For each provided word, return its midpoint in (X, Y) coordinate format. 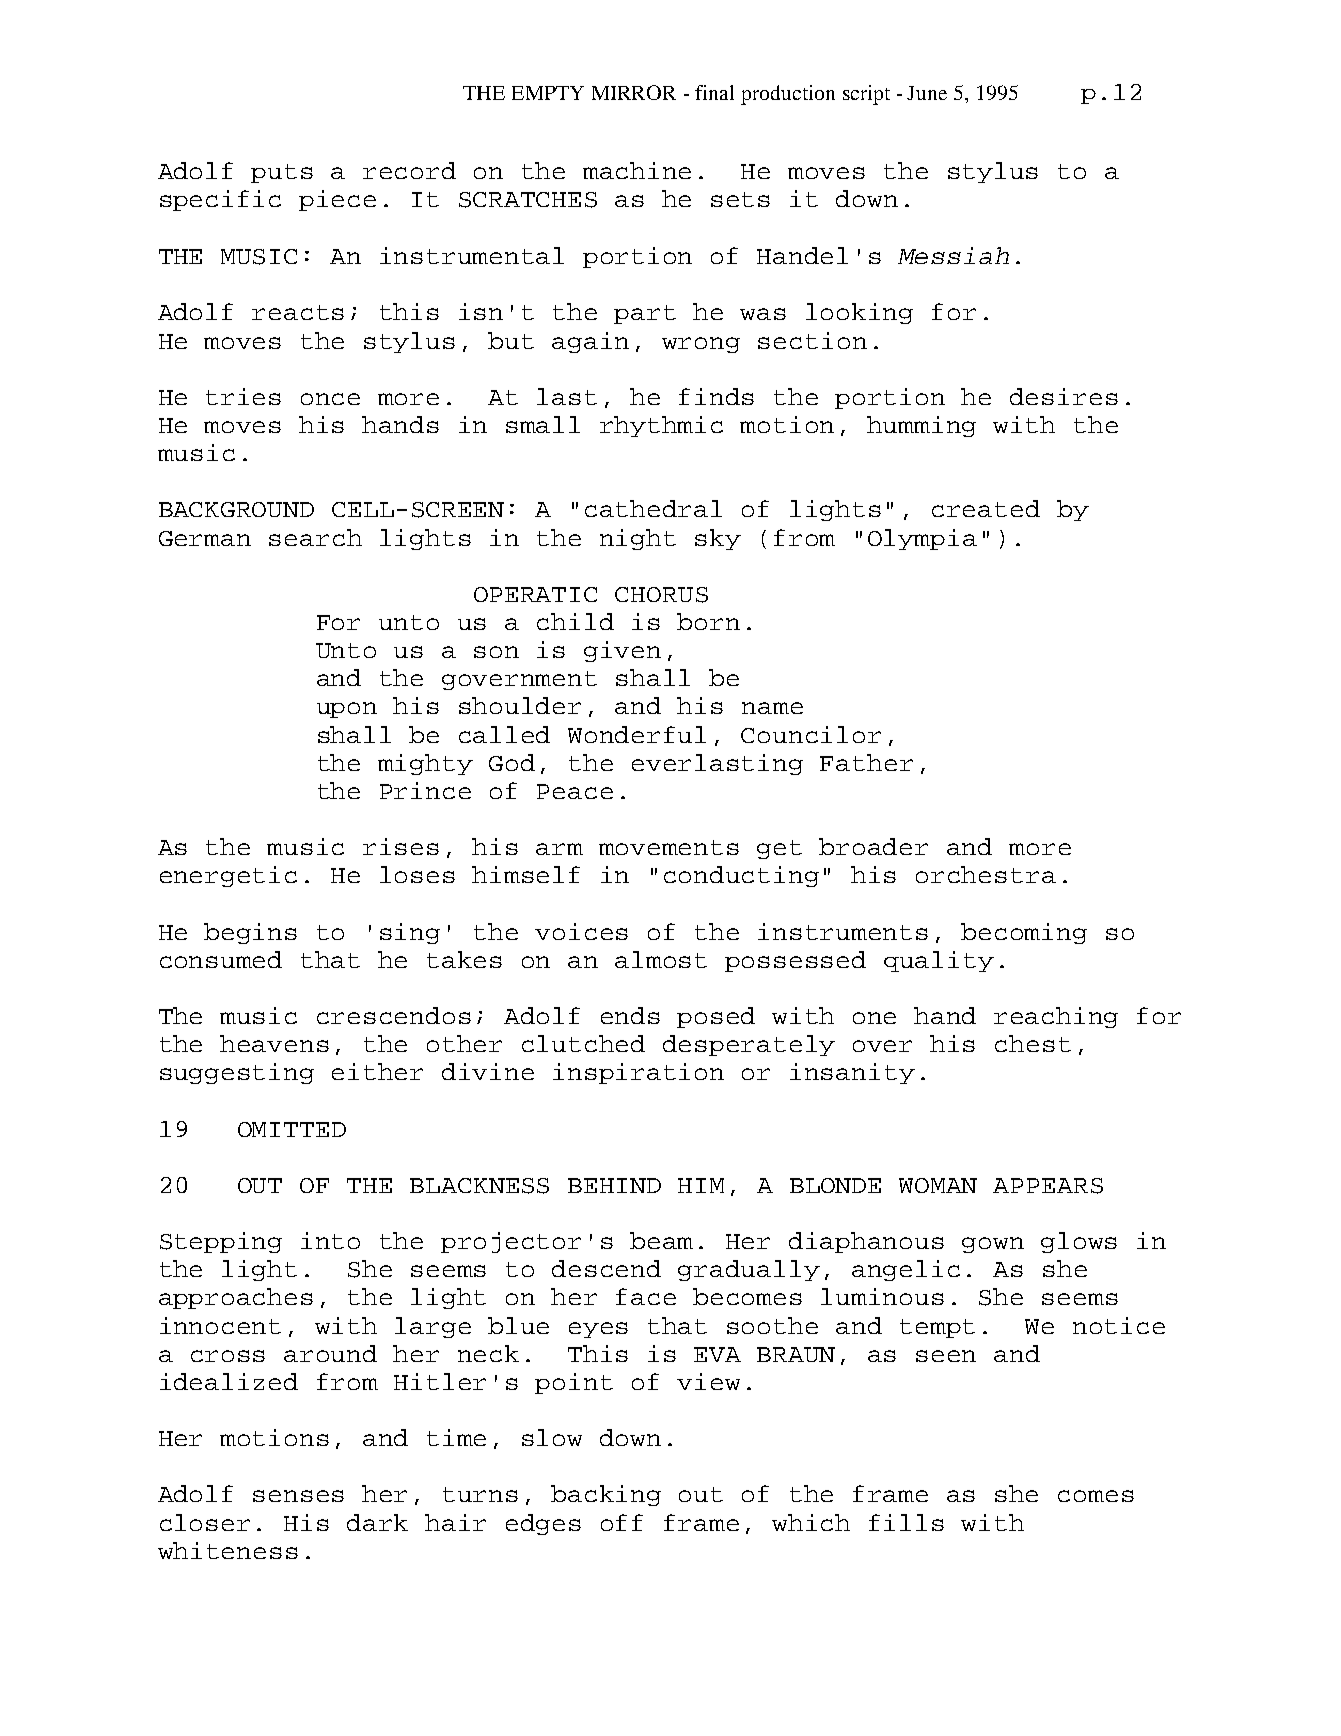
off (622, 1522)
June (927, 93)
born (708, 621)
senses (298, 1496)
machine (637, 170)
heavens (274, 1043)
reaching (1056, 1017)
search (315, 537)
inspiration (638, 1073)
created (986, 508)
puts (282, 173)
